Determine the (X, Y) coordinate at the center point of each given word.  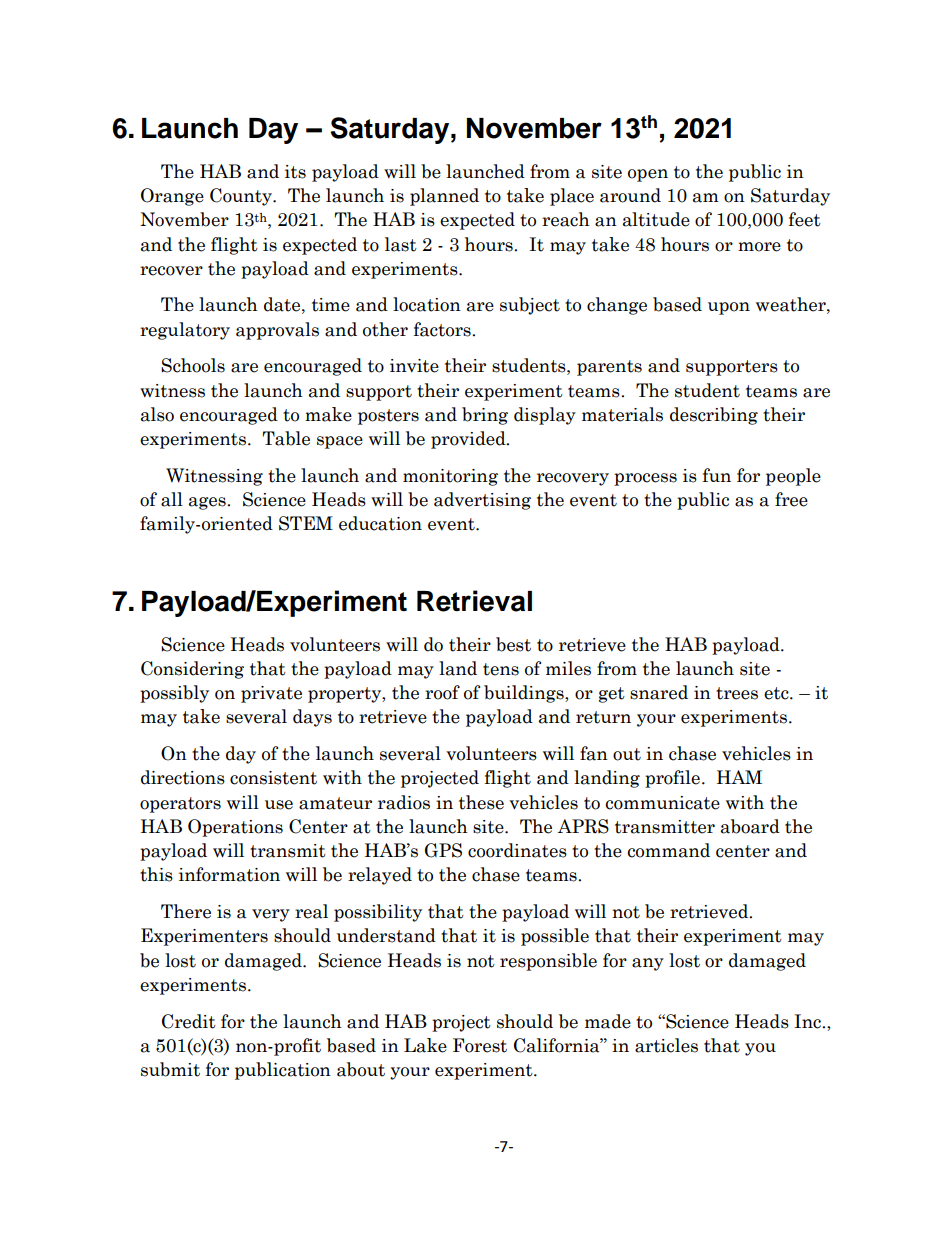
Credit (189, 1021)
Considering (192, 670)
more (759, 247)
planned (444, 197)
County (242, 197)
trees (737, 693)
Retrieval (474, 601)
